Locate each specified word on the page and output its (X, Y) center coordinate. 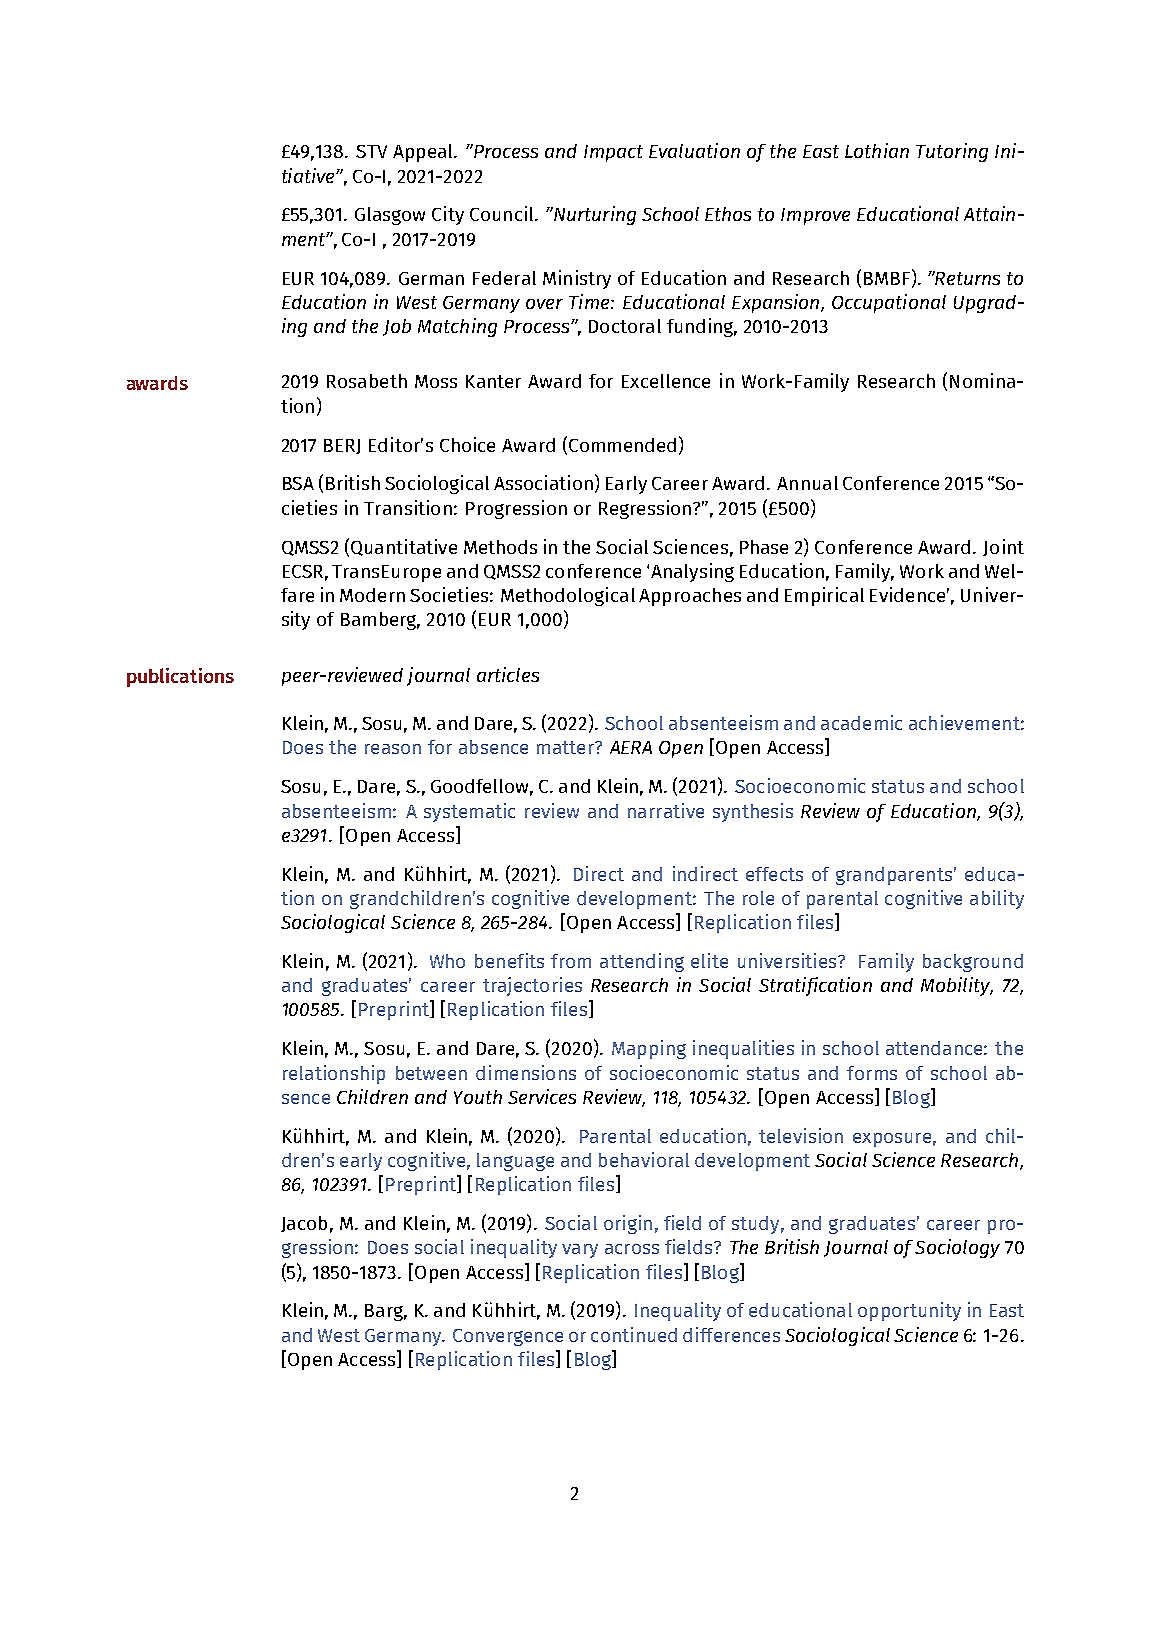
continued (634, 1334)
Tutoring (952, 152)
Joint (1003, 547)
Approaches (690, 597)
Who (447, 961)
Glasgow (390, 216)
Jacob (304, 1224)
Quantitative (404, 547)
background (973, 963)
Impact (613, 153)
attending (642, 962)
